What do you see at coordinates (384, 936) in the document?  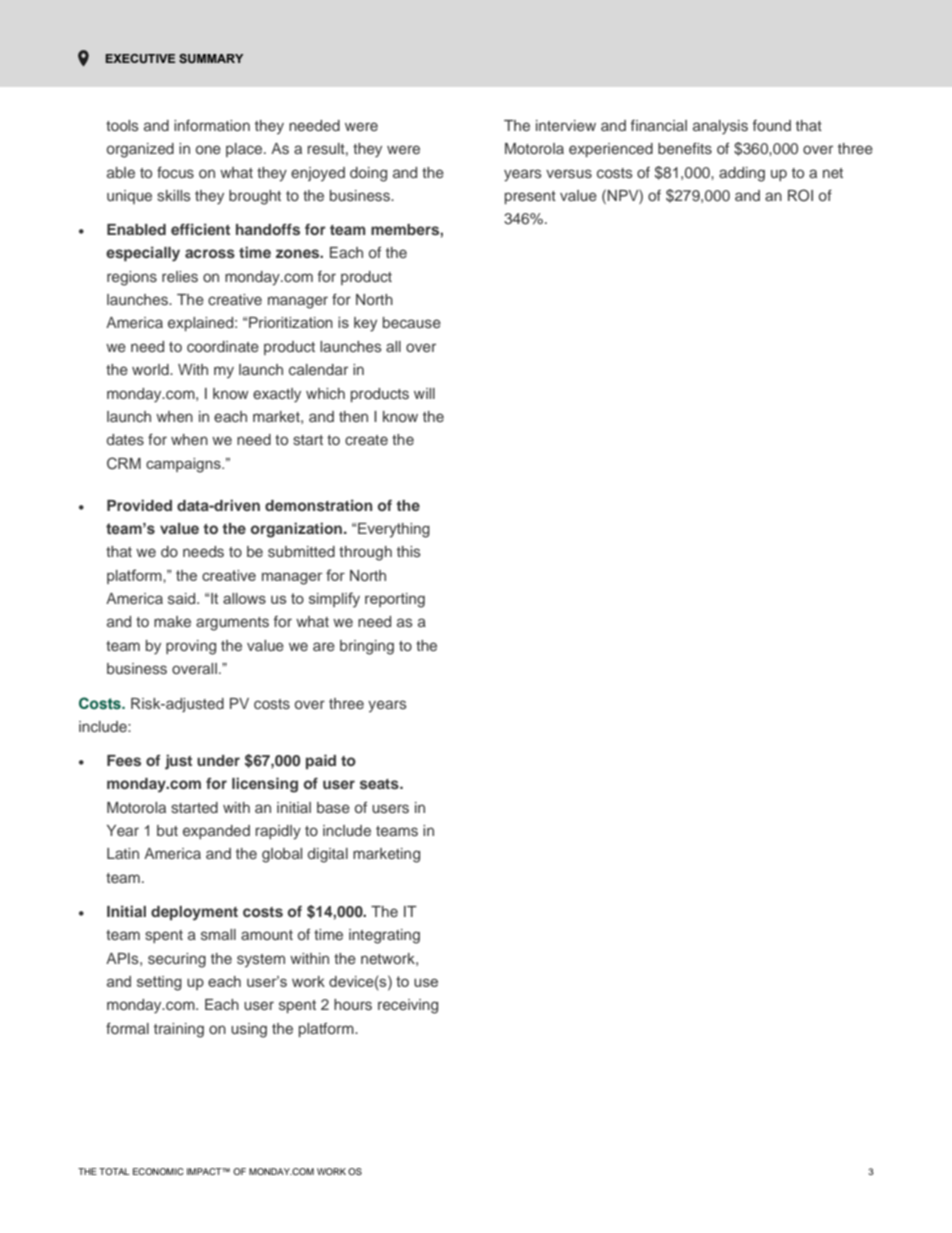 I see `integrating` at bounding box center [384, 936].
